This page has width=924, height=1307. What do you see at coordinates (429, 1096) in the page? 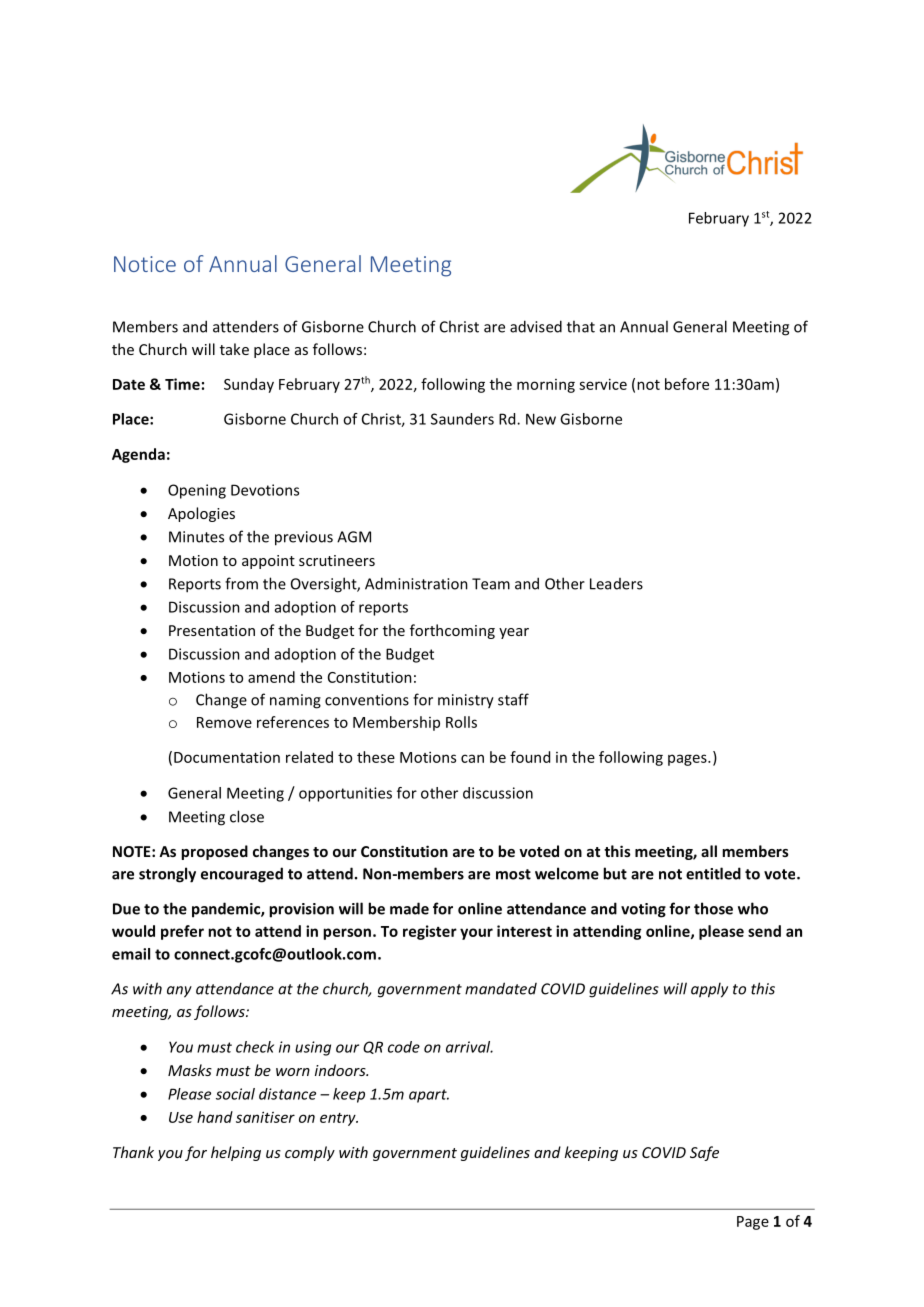
I see `apart` at bounding box center [429, 1096].
